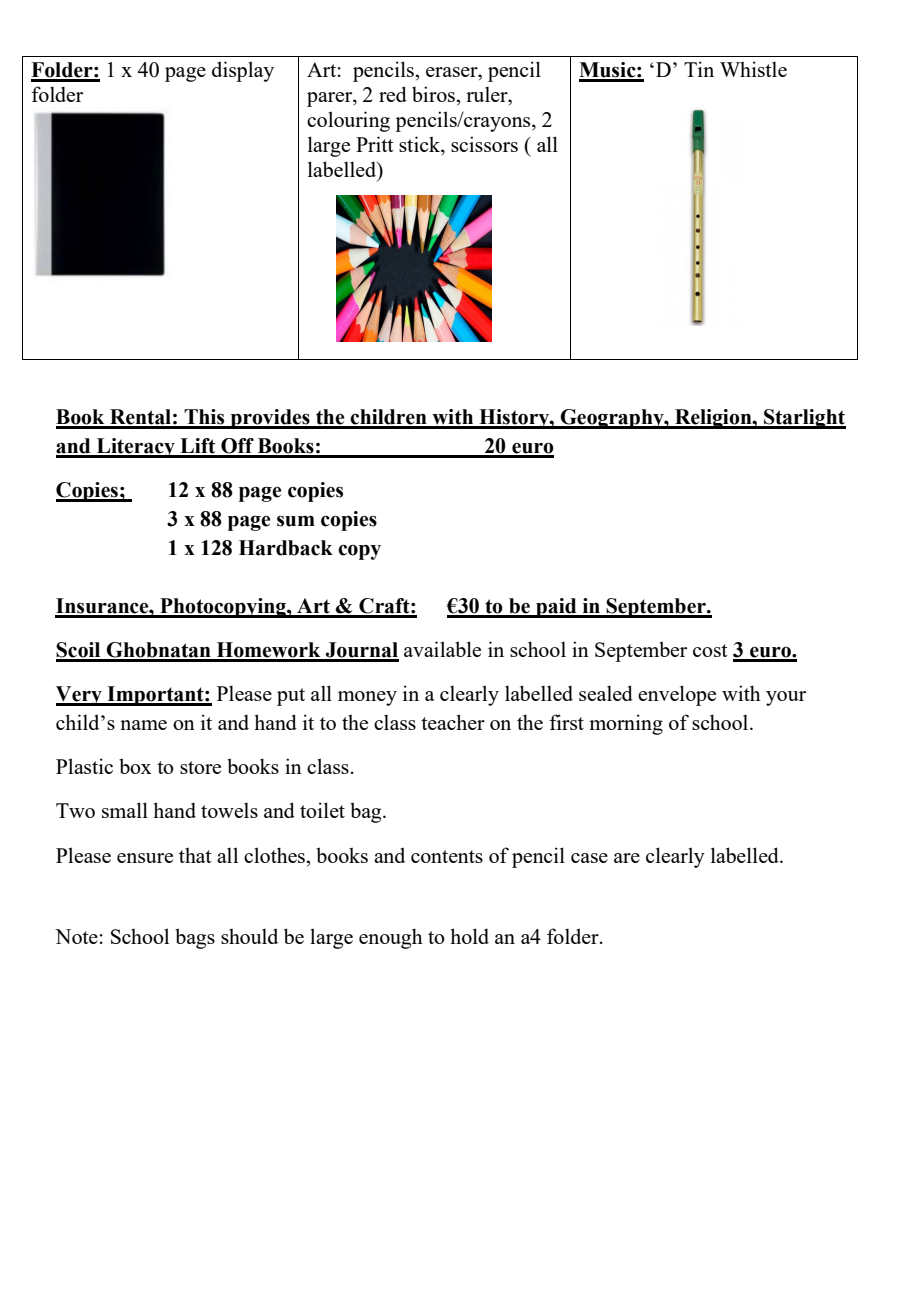 The image size is (924, 1308). What do you see at coordinates (243, 71) in the image?
I see `display` at bounding box center [243, 71].
